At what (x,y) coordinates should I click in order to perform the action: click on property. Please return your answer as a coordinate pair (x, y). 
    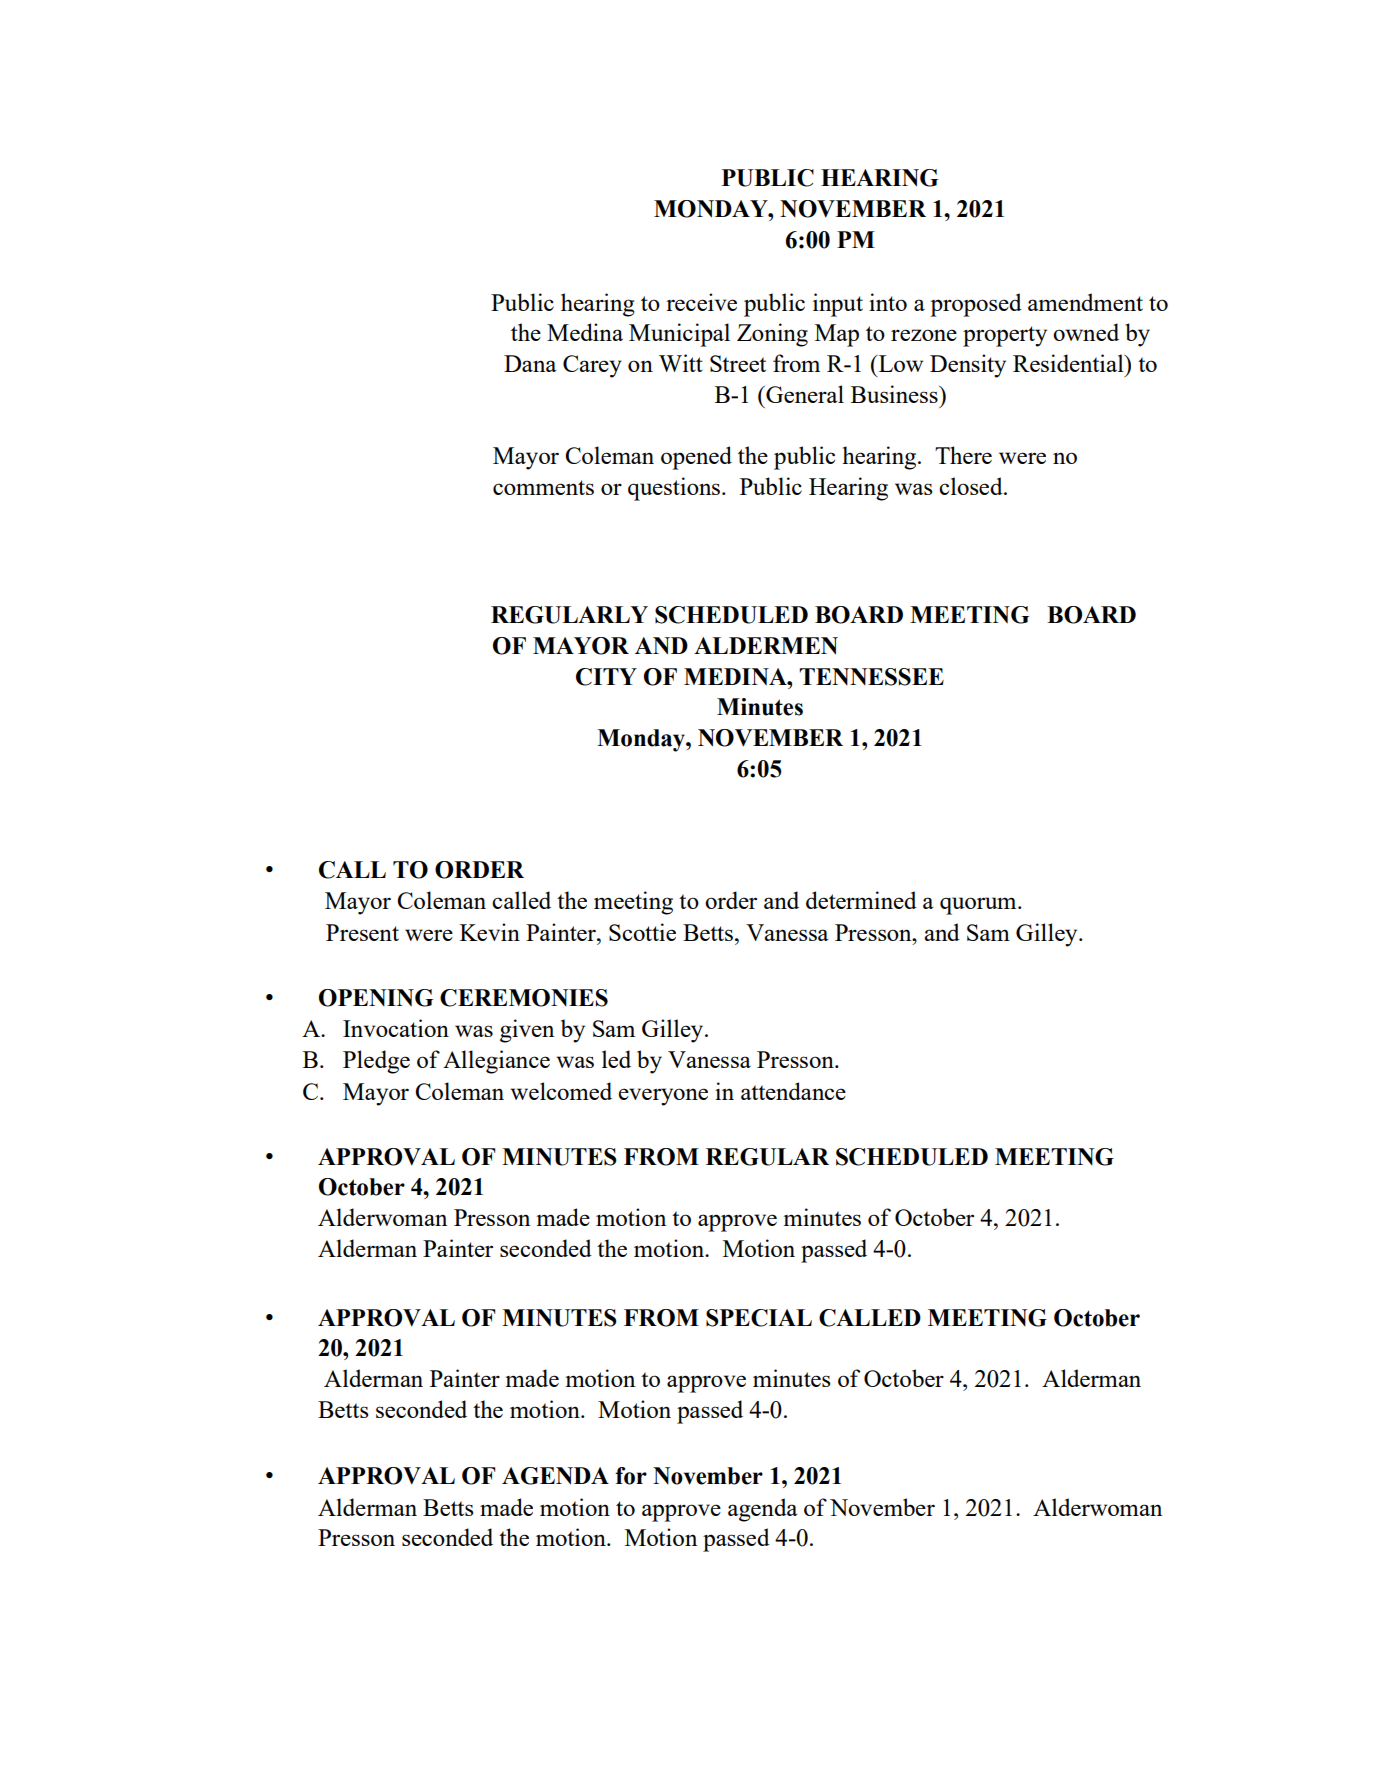
    Looking at the image, I should click on (1005, 336).
